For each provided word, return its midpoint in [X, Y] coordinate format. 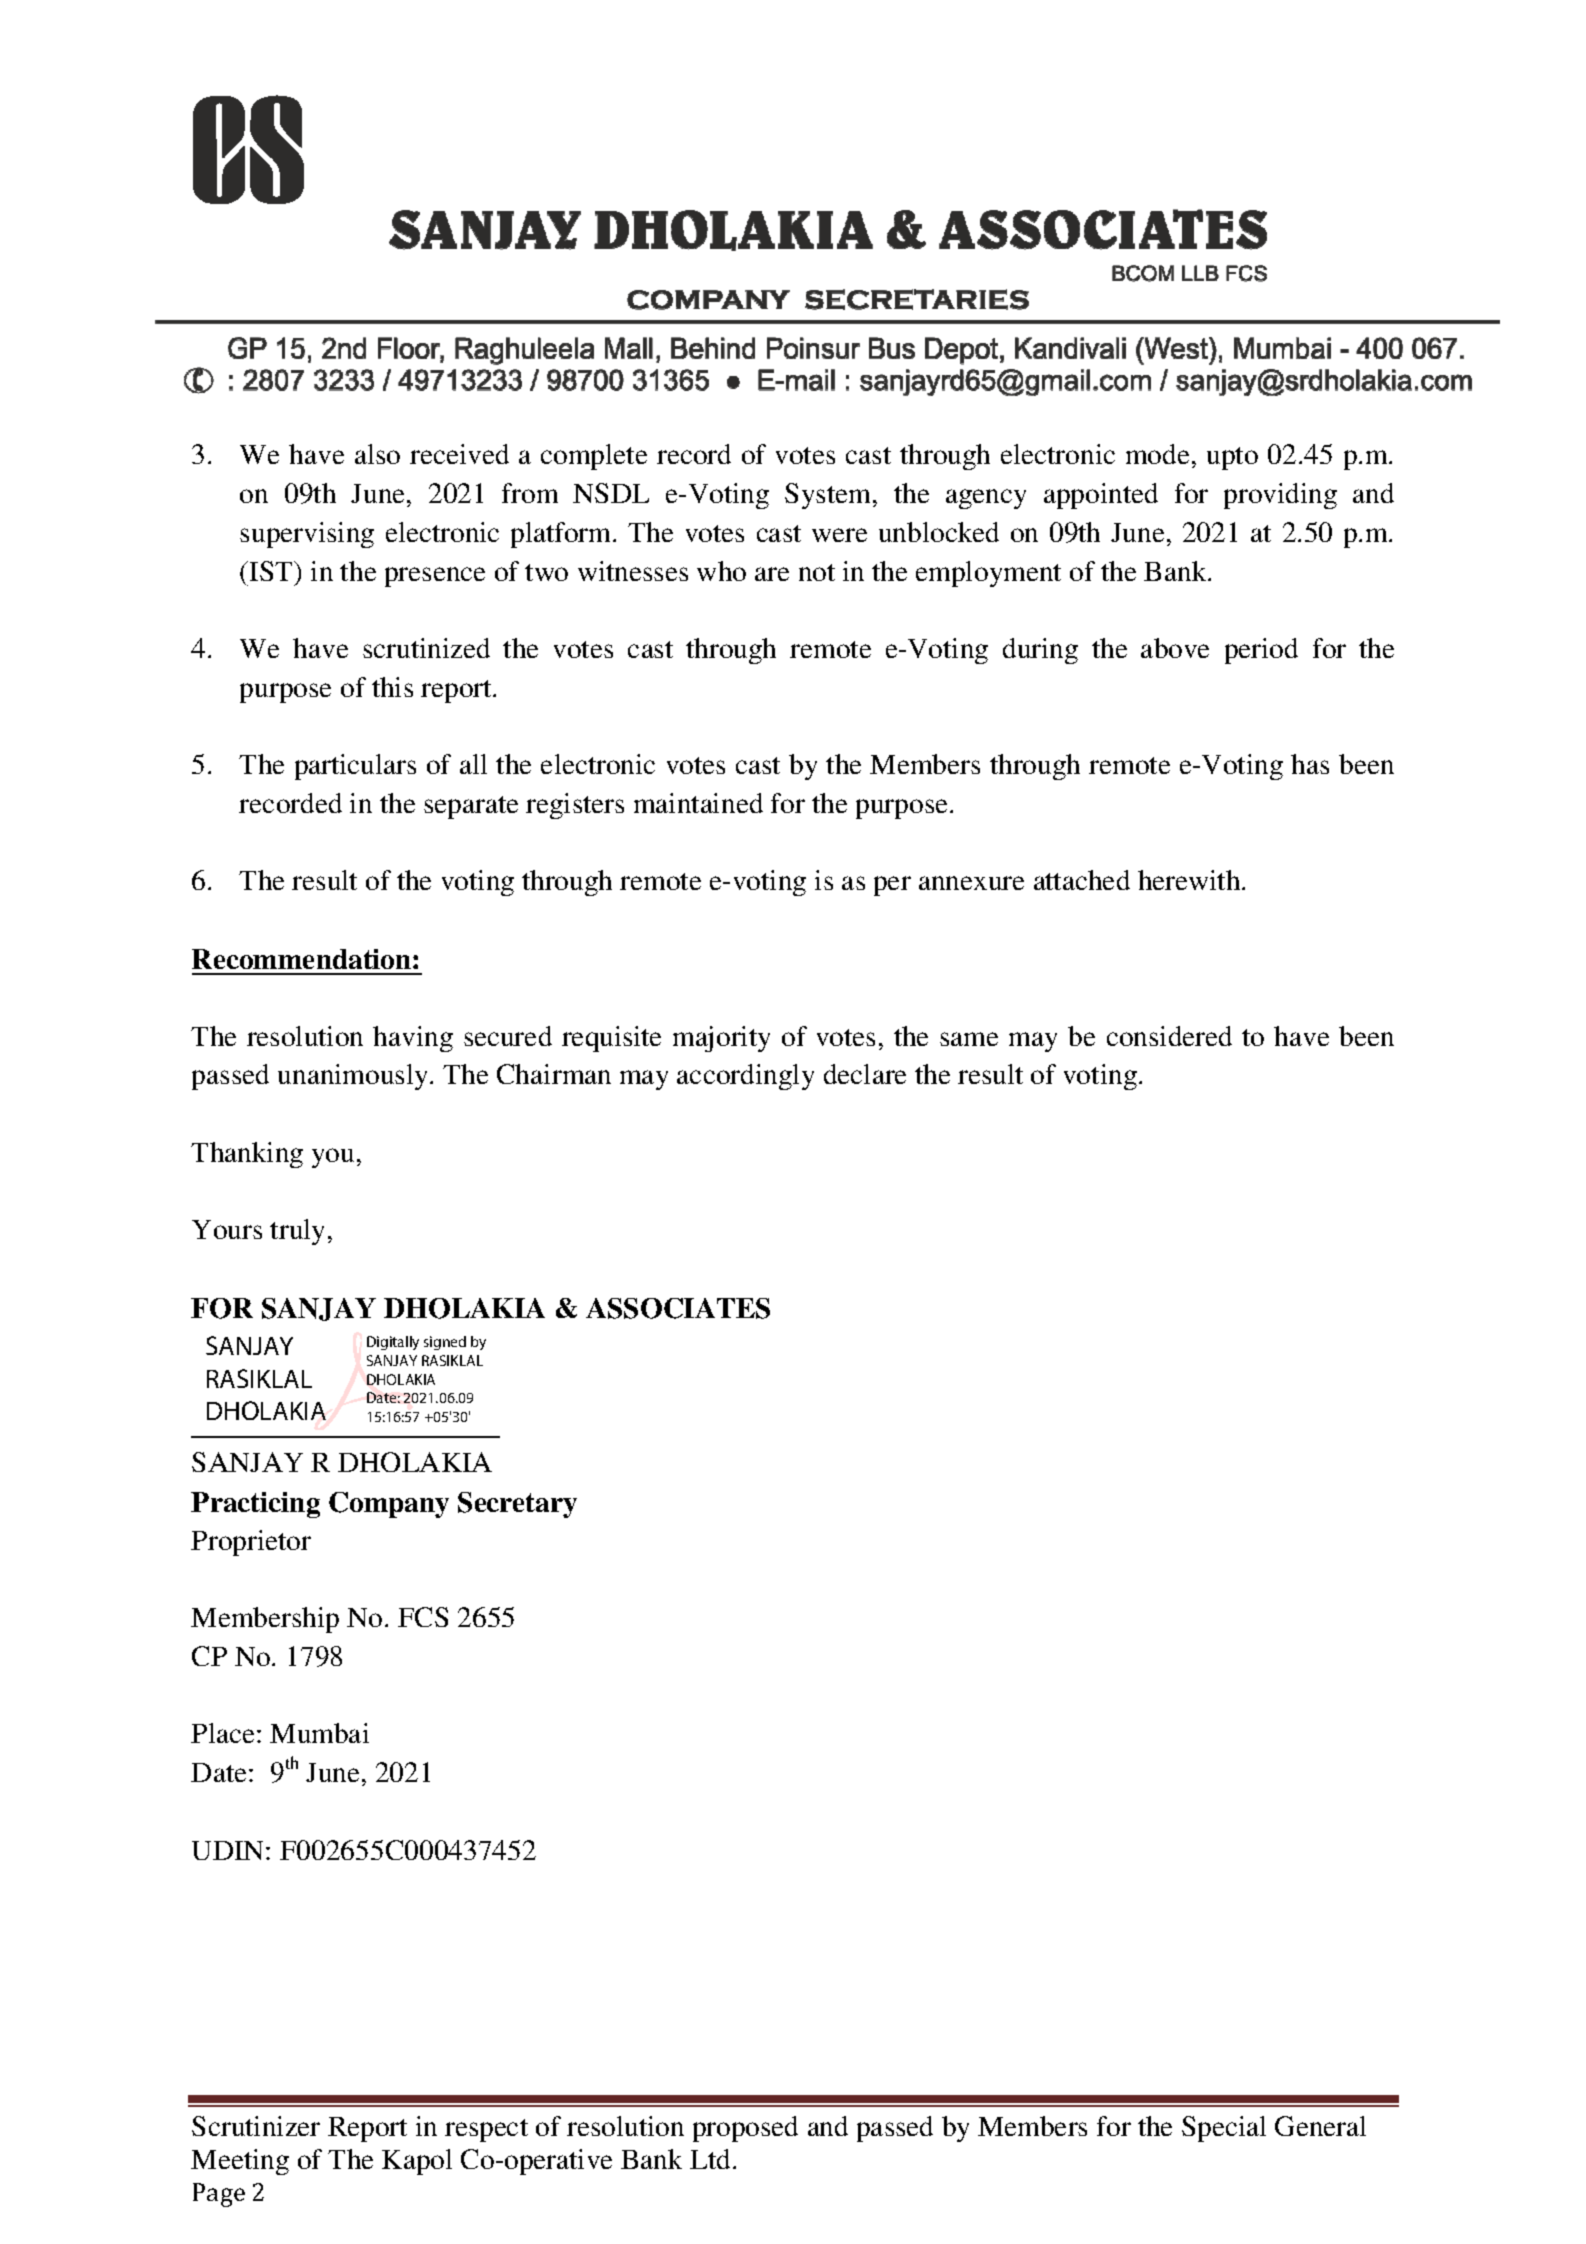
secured [508, 1036]
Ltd [710, 2159]
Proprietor [251, 1543]
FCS [423, 1617]
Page [219, 2195]
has [1310, 764]
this [392, 687]
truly [297, 1232]
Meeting [240, 2162]
